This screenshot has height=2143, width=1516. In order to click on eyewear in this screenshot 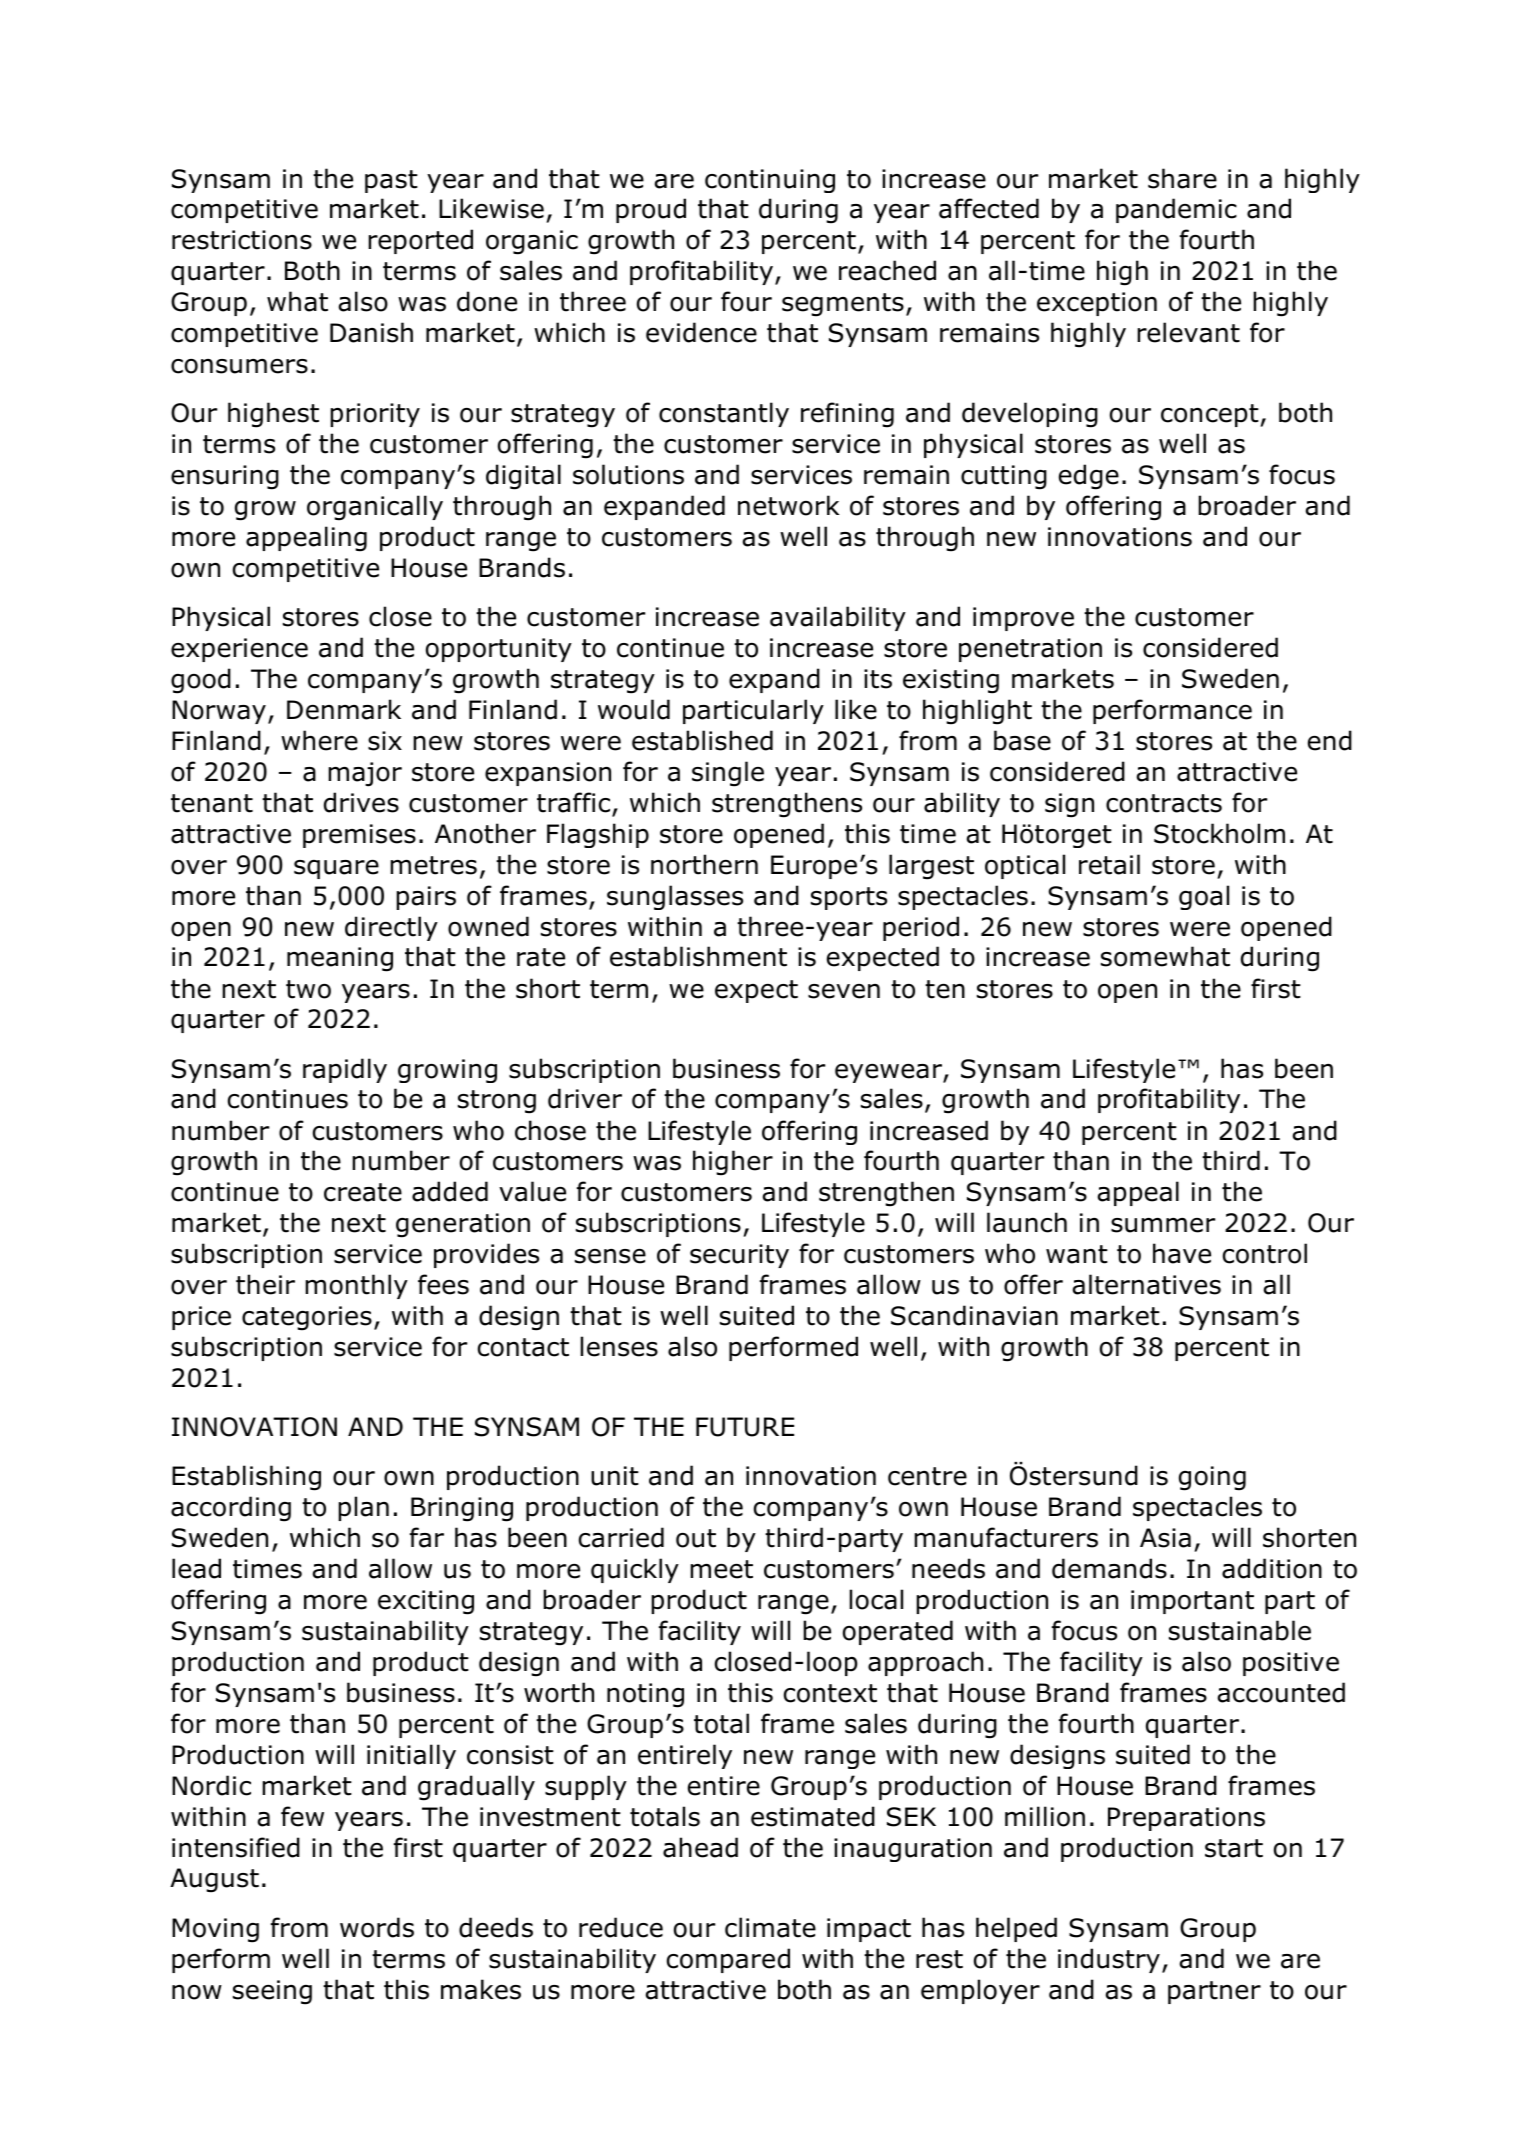, I will do `click(889, 1073)`.
